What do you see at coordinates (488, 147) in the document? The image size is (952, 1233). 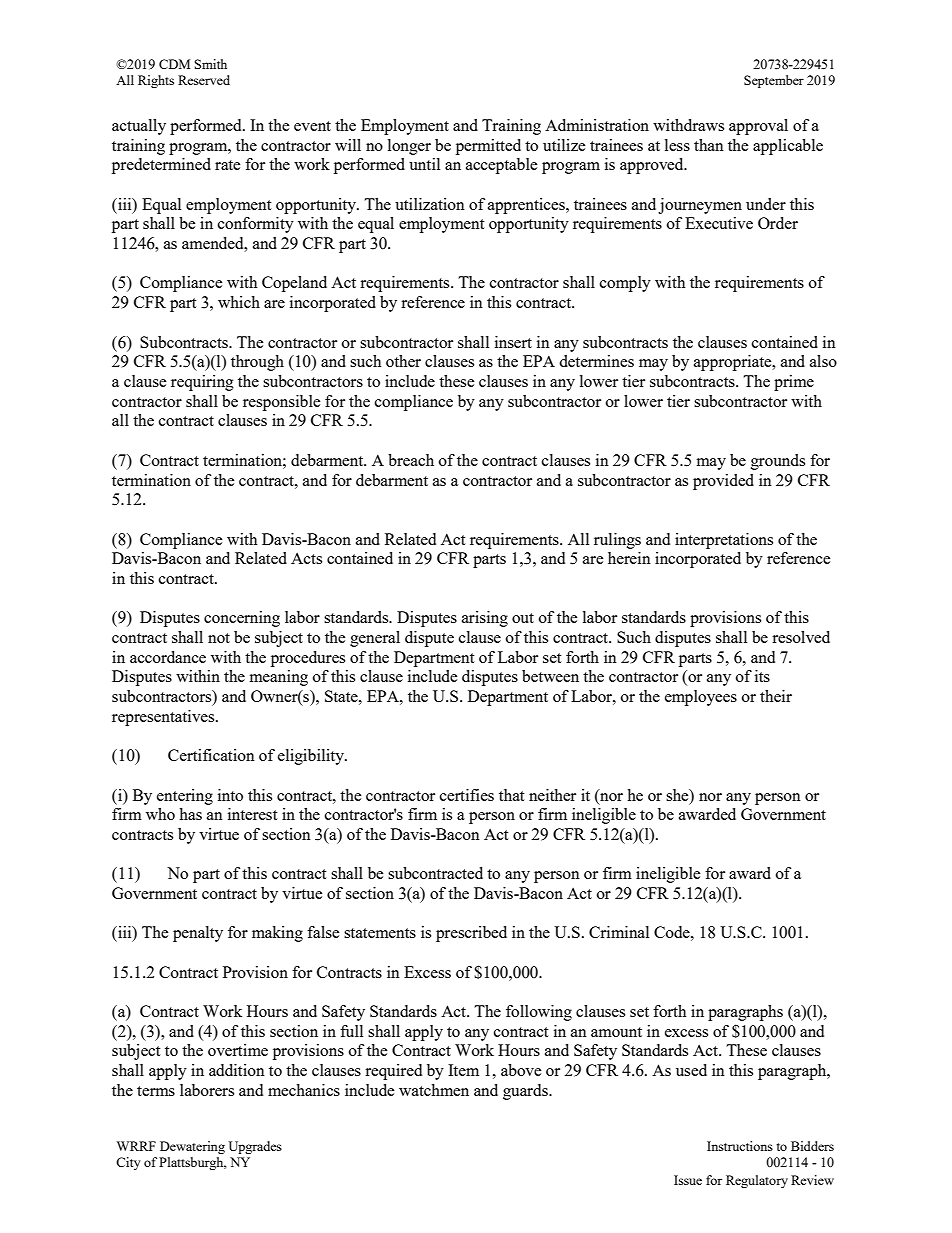 I see `permitted` at bounding box center [488, 147].
